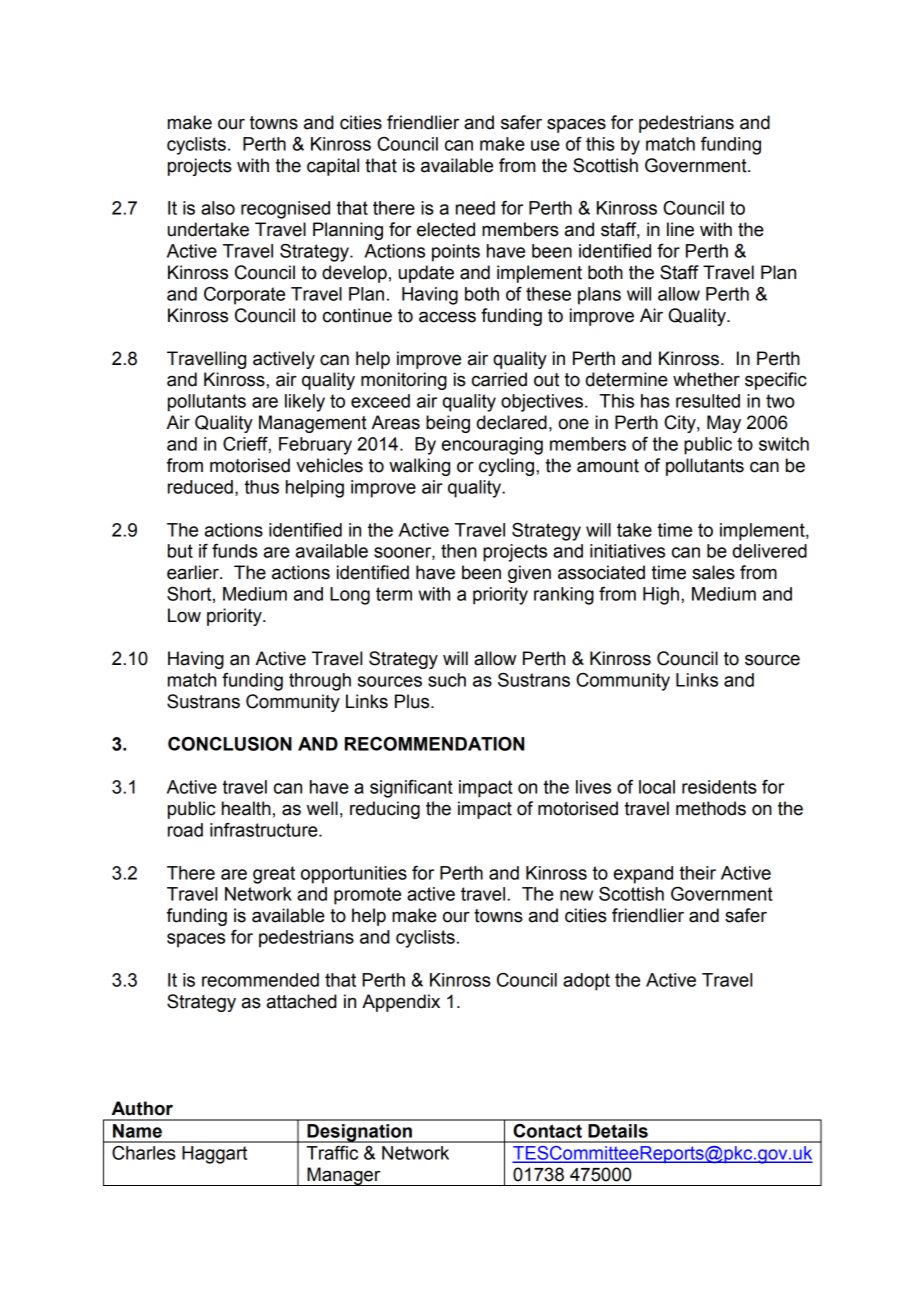  What do you see at coordinates (769, 551) in the document?
I see `delivered` at bounding box center [769, 551].
